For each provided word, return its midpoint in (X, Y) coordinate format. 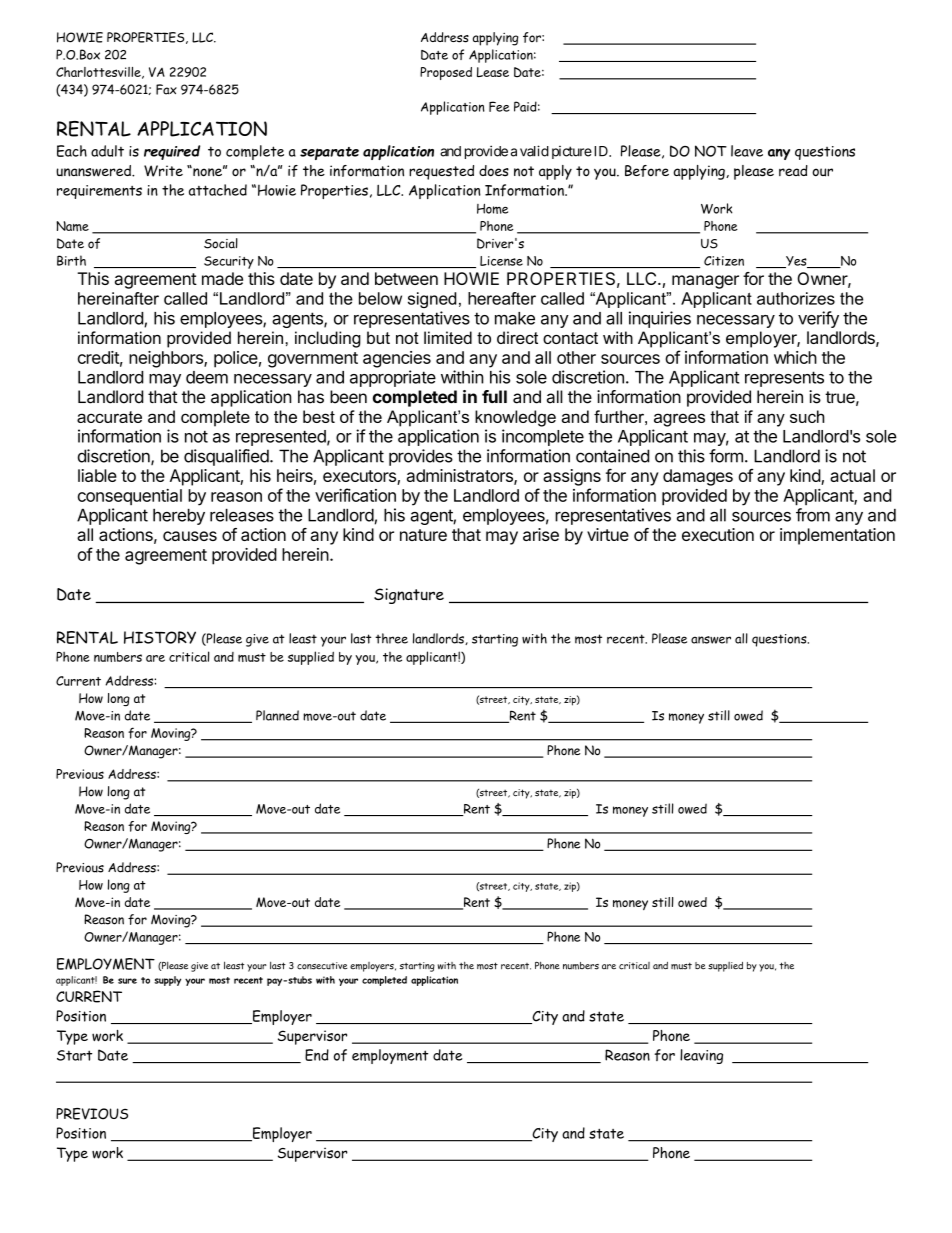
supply (167, 981)
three (391, 638)
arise (541, 534)
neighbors (167, 359)
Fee (499, 106)
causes (190, 536)
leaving (701, 1056)
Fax (166, 89)
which (795, 357)
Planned (277, 715)
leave (747, 151)
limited (448, 337)
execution (718, 534)
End (317, 1055)
